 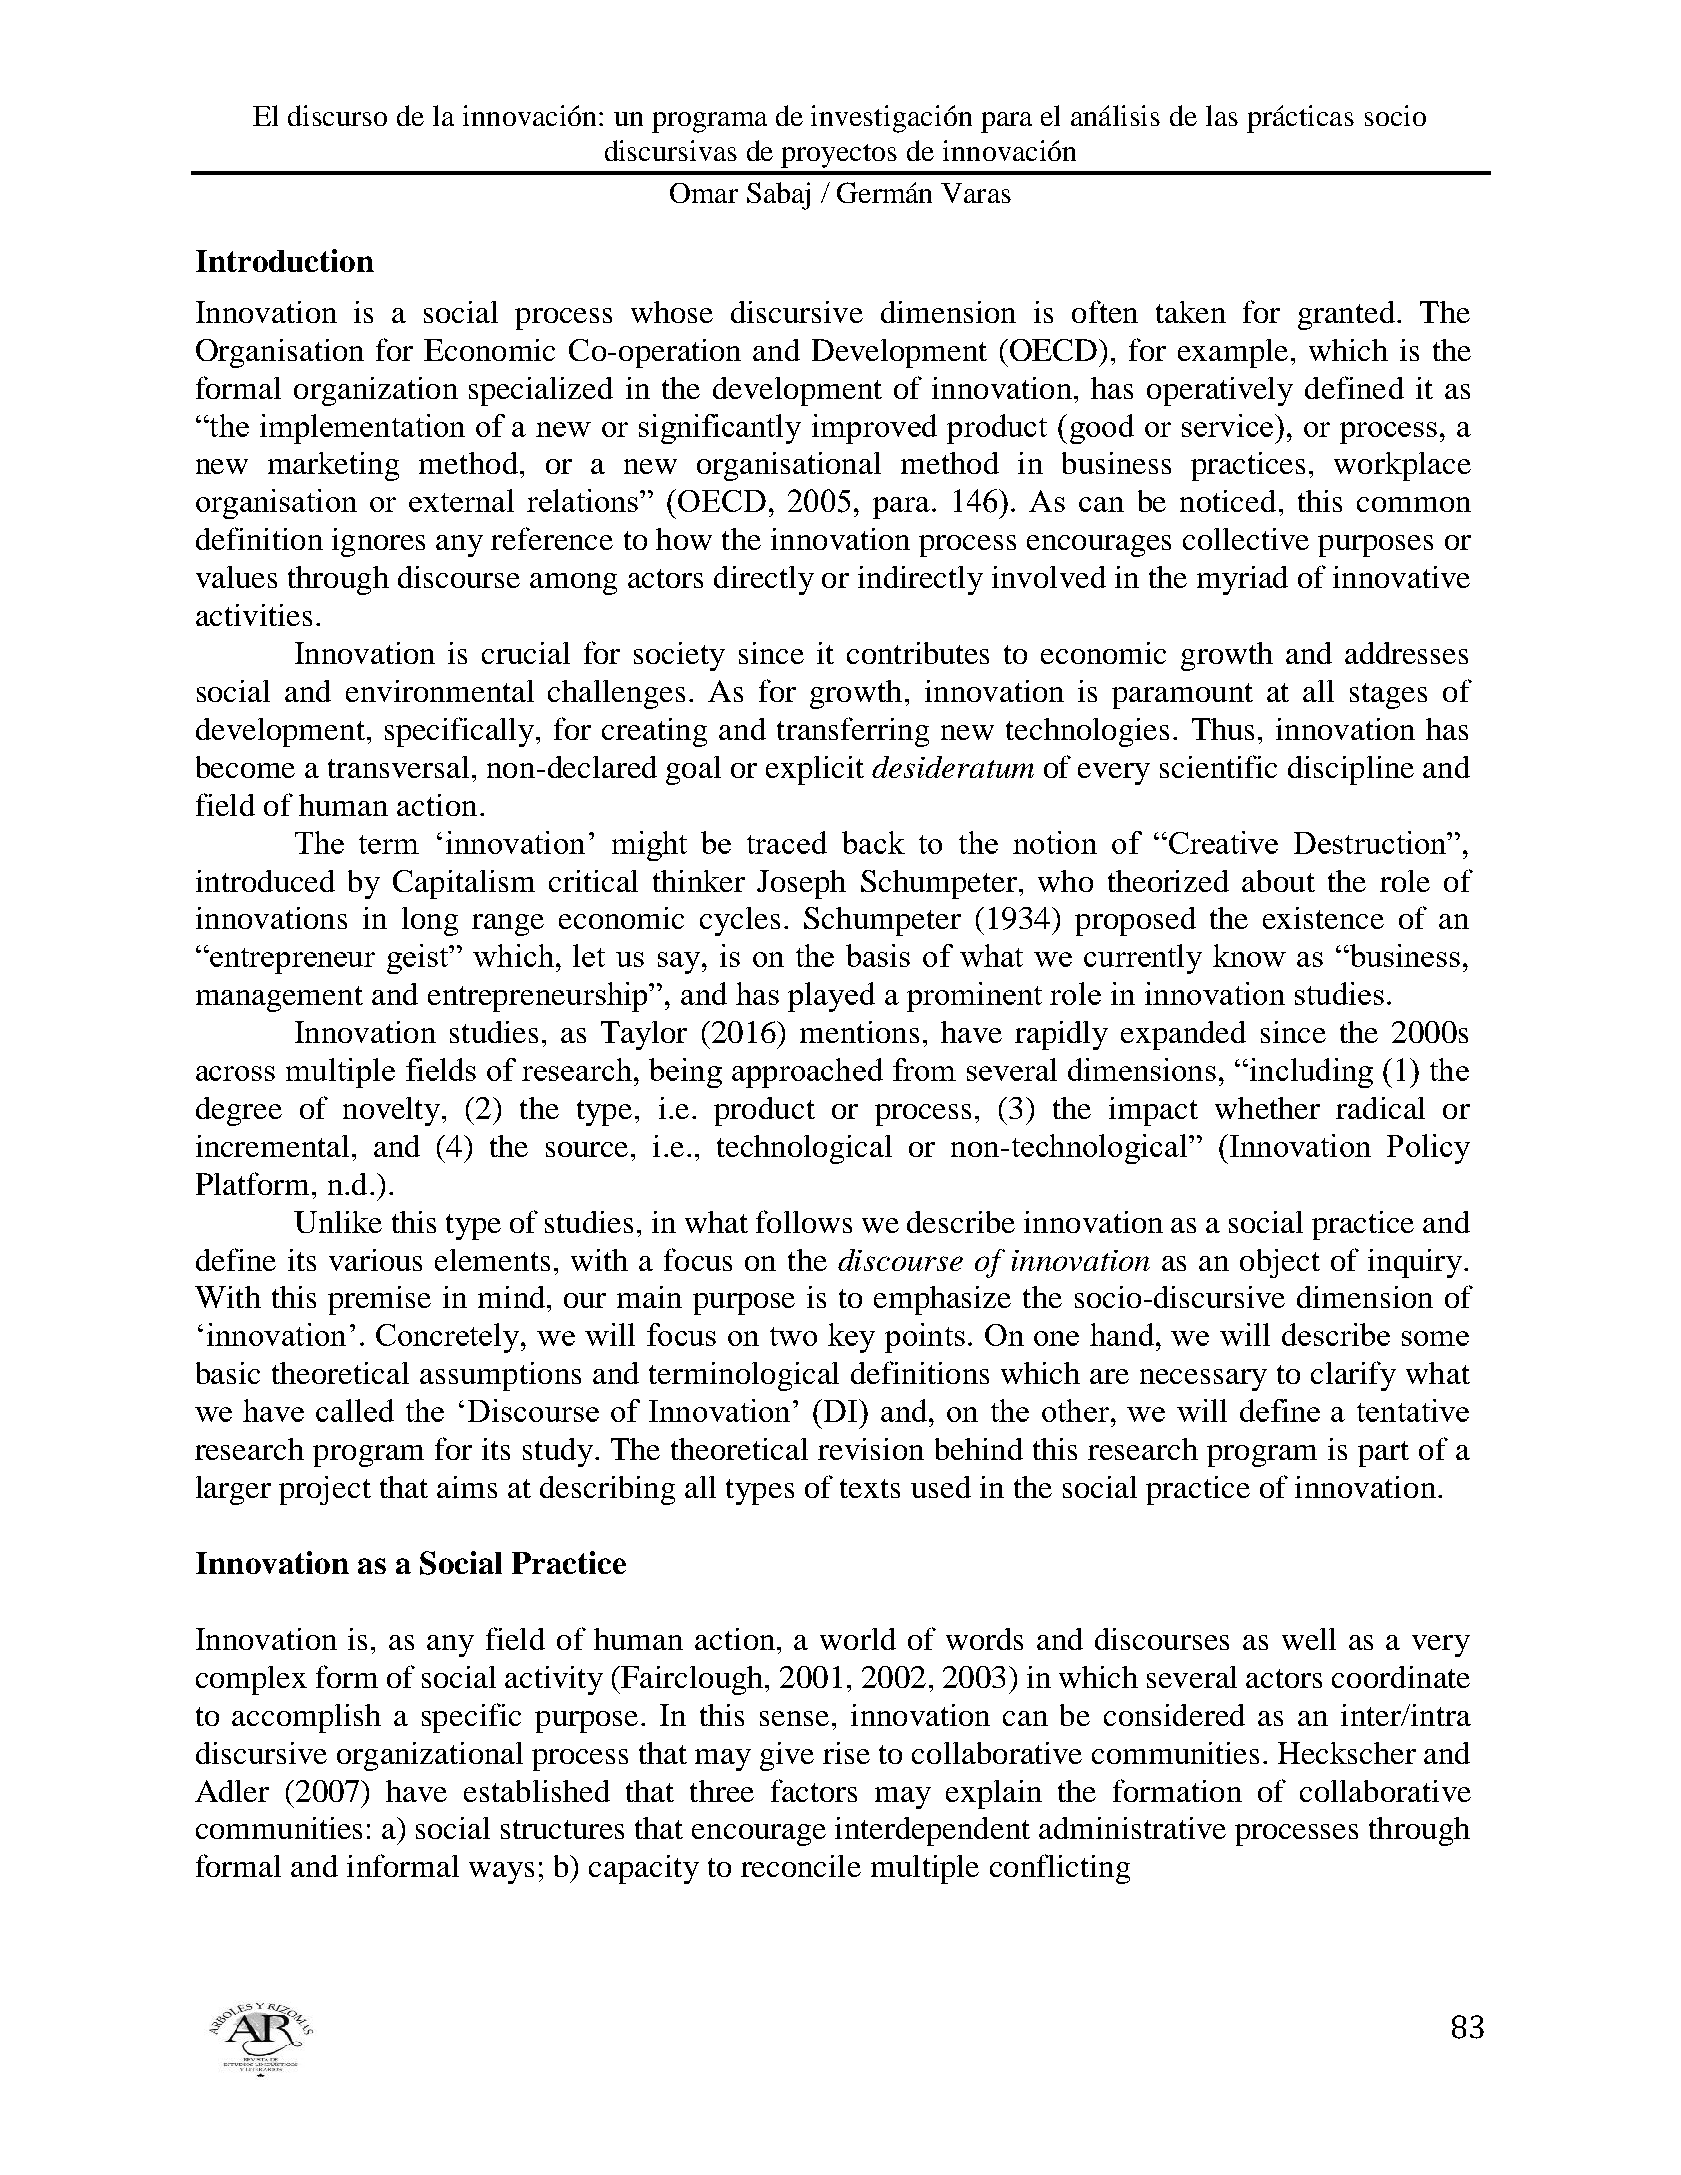 I want to click on played, so click(x=831, y=997).
